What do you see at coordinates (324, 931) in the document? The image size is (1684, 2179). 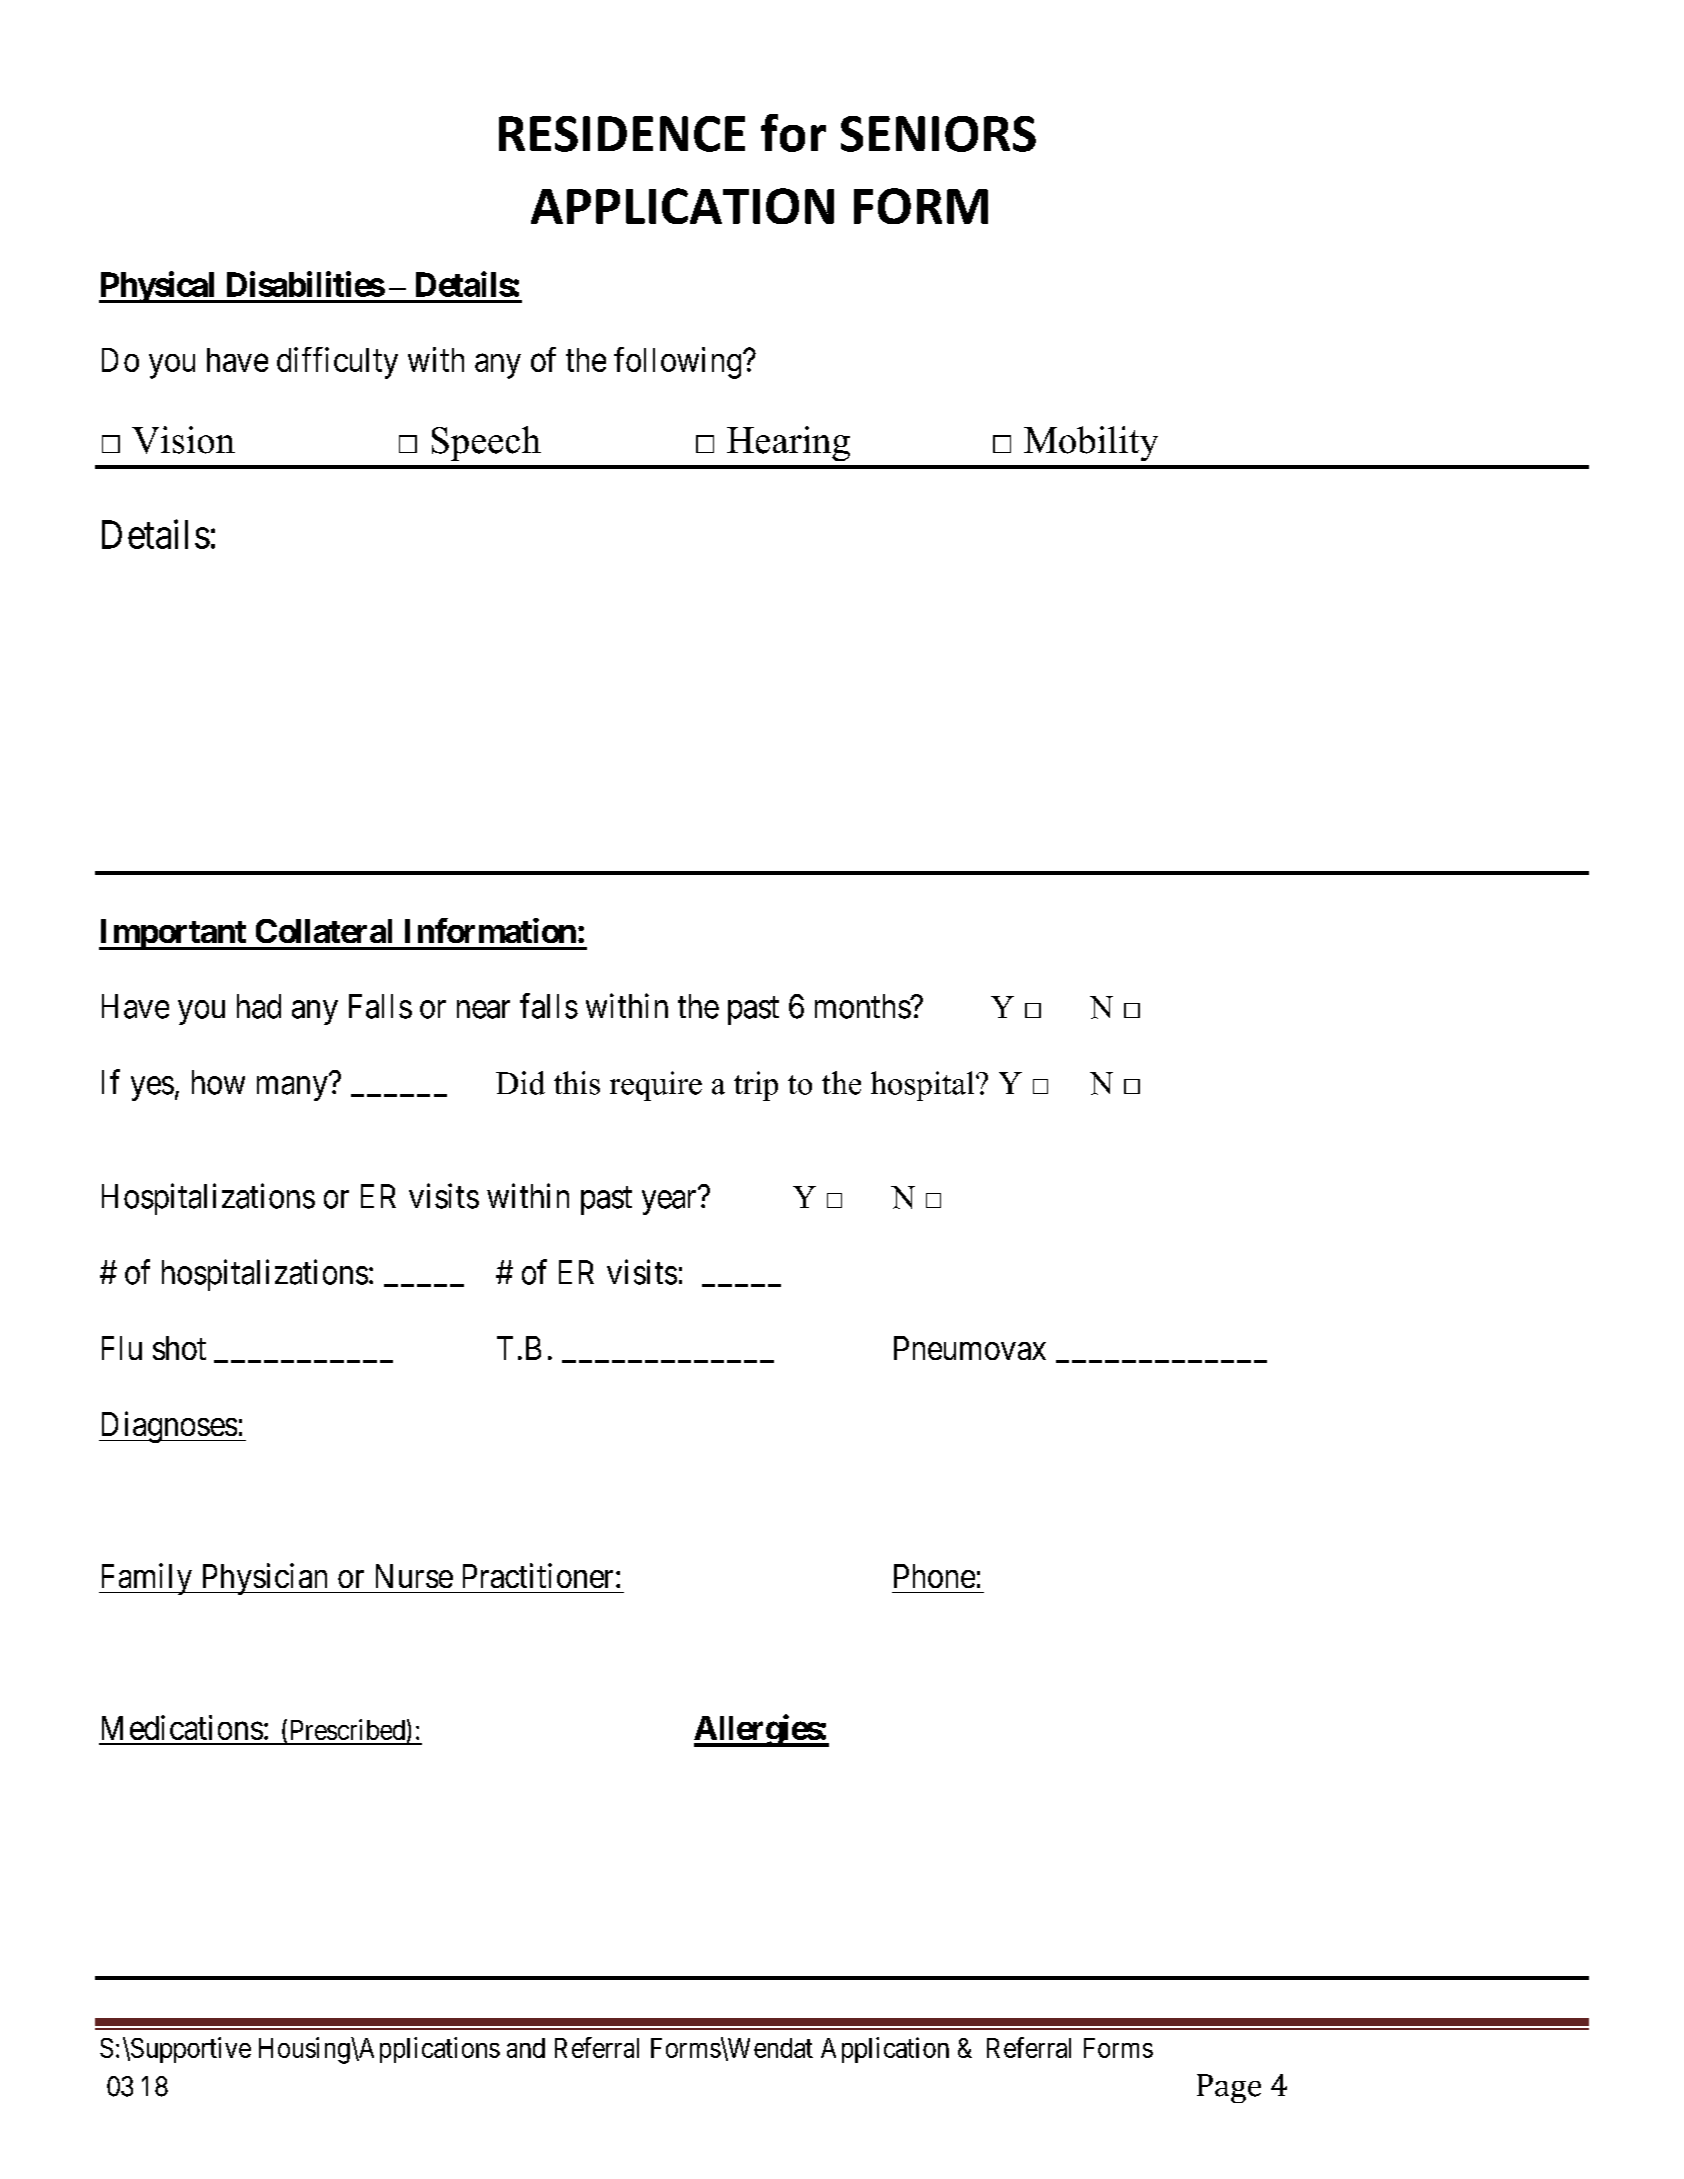 I see `Collateral` at bounding box center [324, 931].
